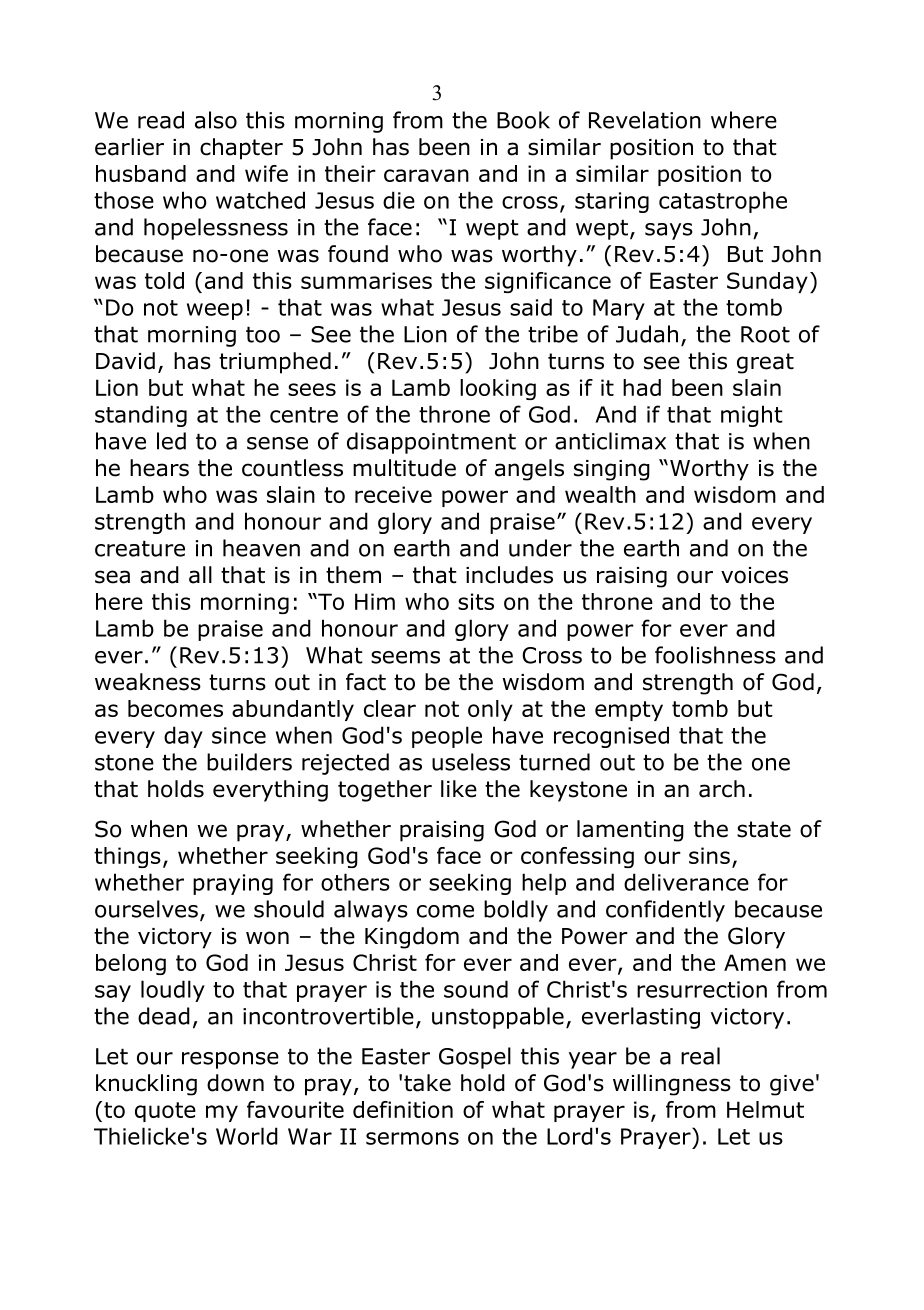 This screenshot has width=924, height=1310. I want to click on standing, so click(141, 416).
